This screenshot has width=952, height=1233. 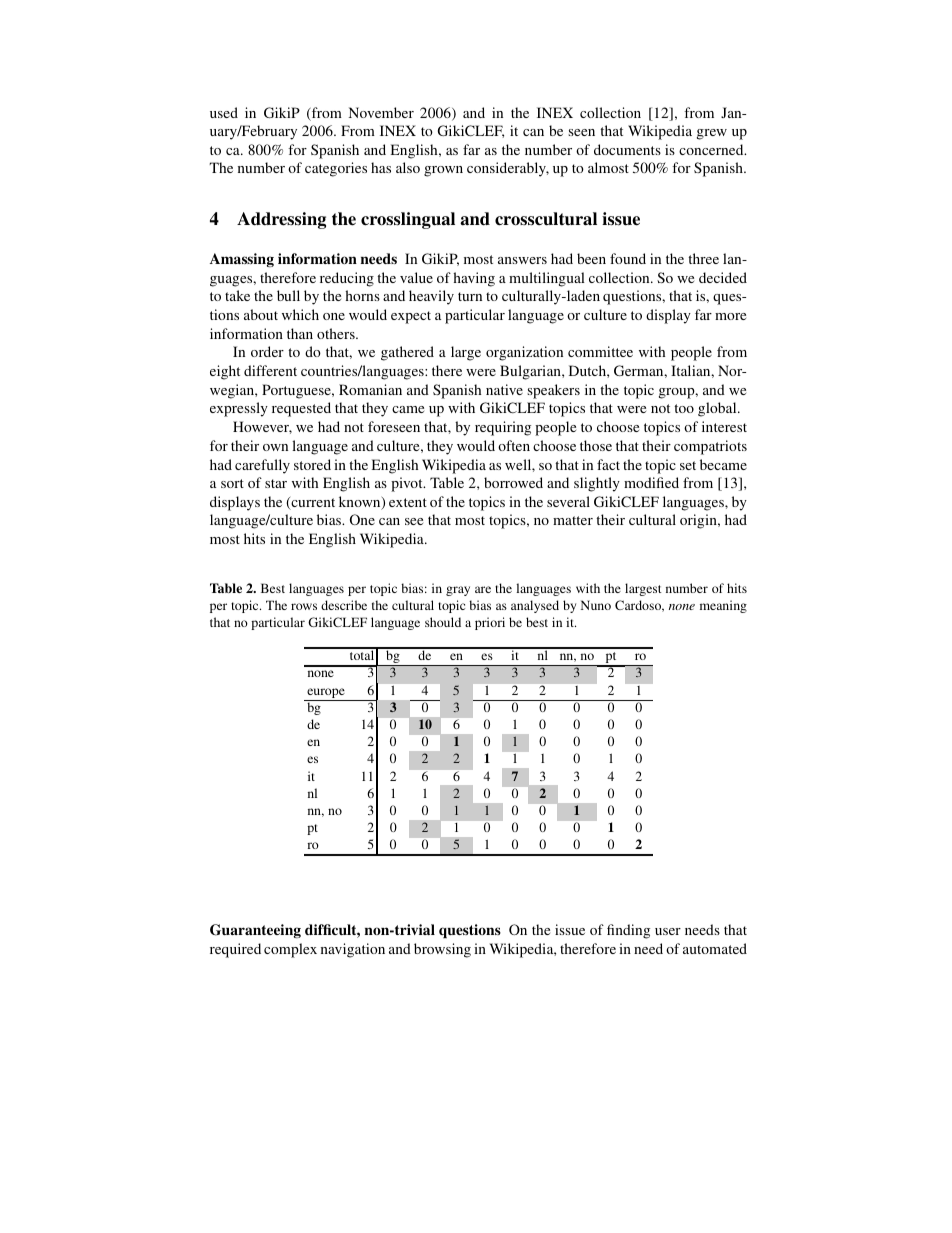 I want to click on current, so click(x=312, y=503).
